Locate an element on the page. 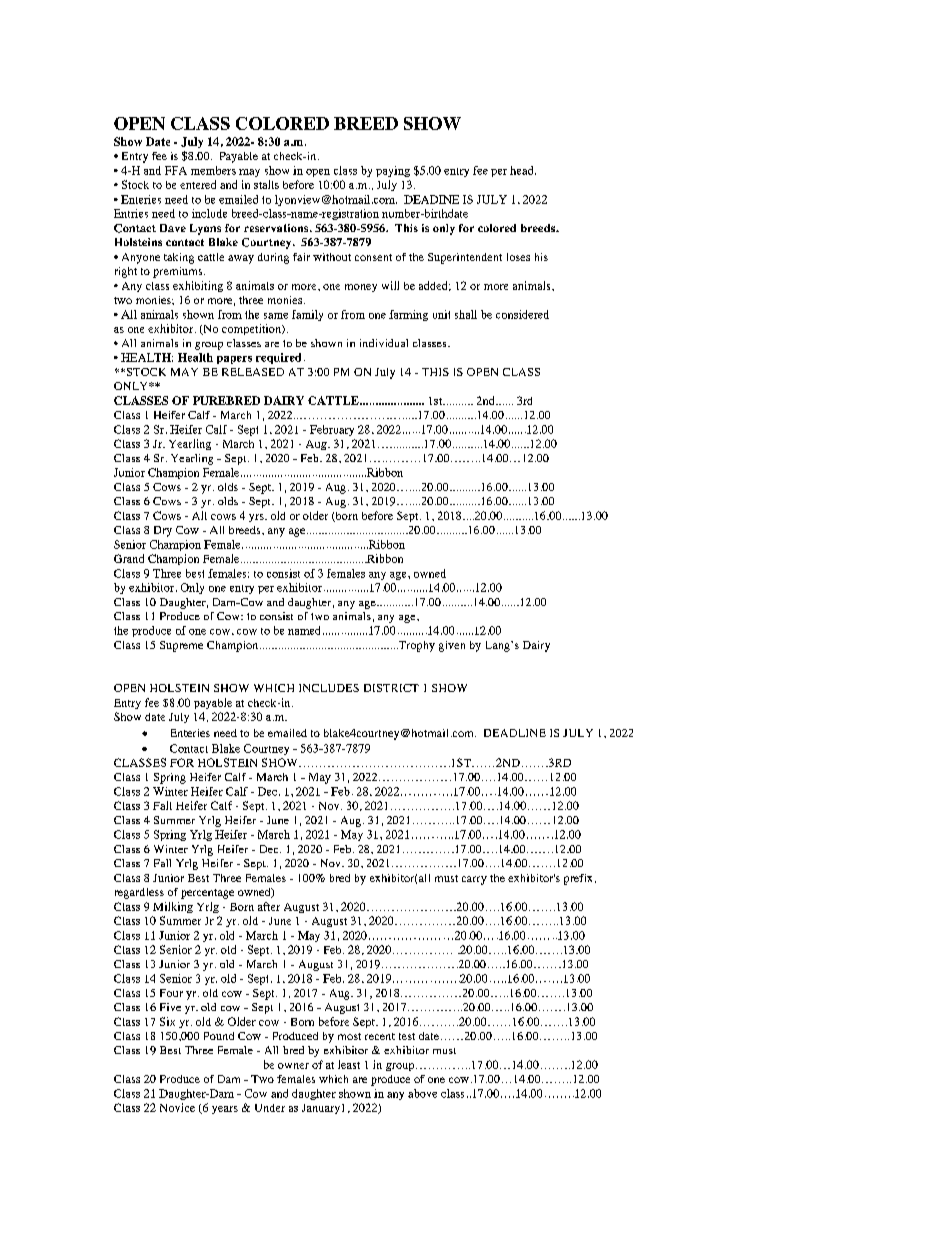 Image resolution: width=952 pixels, height=1233 pixels. loses is located at coordinates (518, 257).
